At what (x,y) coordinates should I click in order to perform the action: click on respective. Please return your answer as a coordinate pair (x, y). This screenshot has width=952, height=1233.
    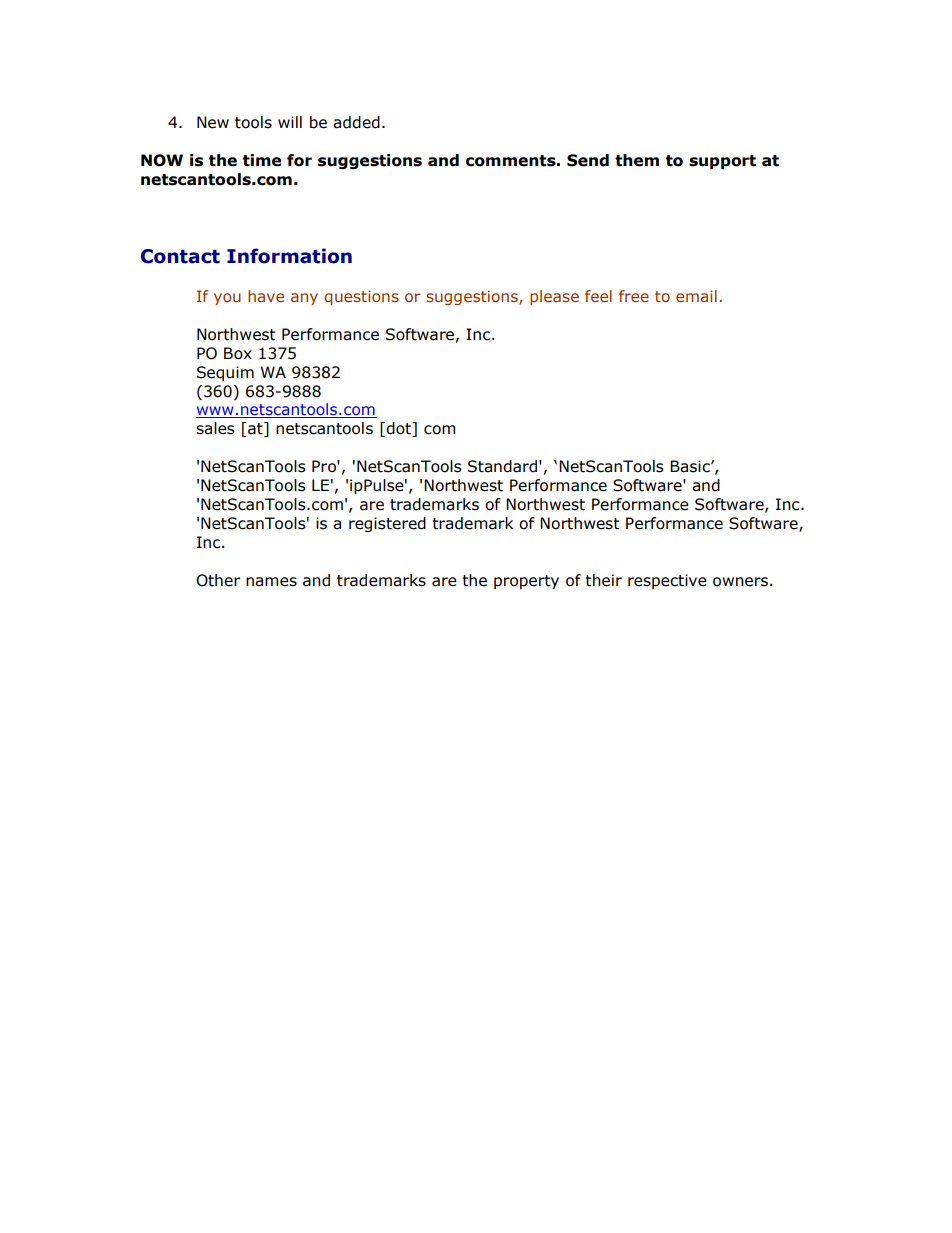
    Looking at the image, I should click on (667, 581).
